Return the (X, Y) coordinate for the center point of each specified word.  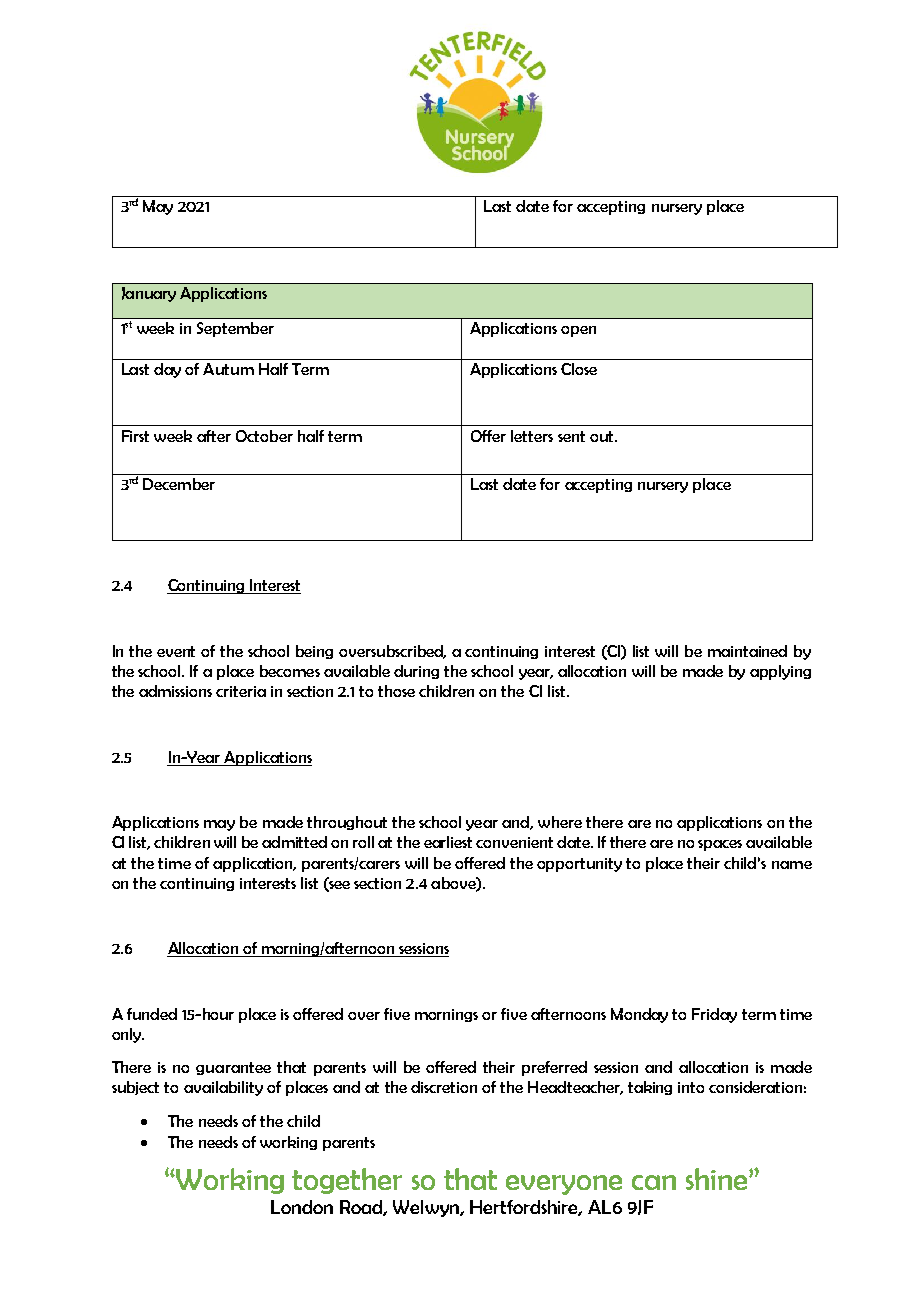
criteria (241, 691)
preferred (554, 1068)
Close (579, 369)
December (179, 484)
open (578, 331)
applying (780, 672)
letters (532, 436)
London (302, 1207)
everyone (564, 1185)
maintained (747, 651)
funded (152, 1014)
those (396, 691)
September (235, 329)
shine (718, 1179)
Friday (714, 1015)
